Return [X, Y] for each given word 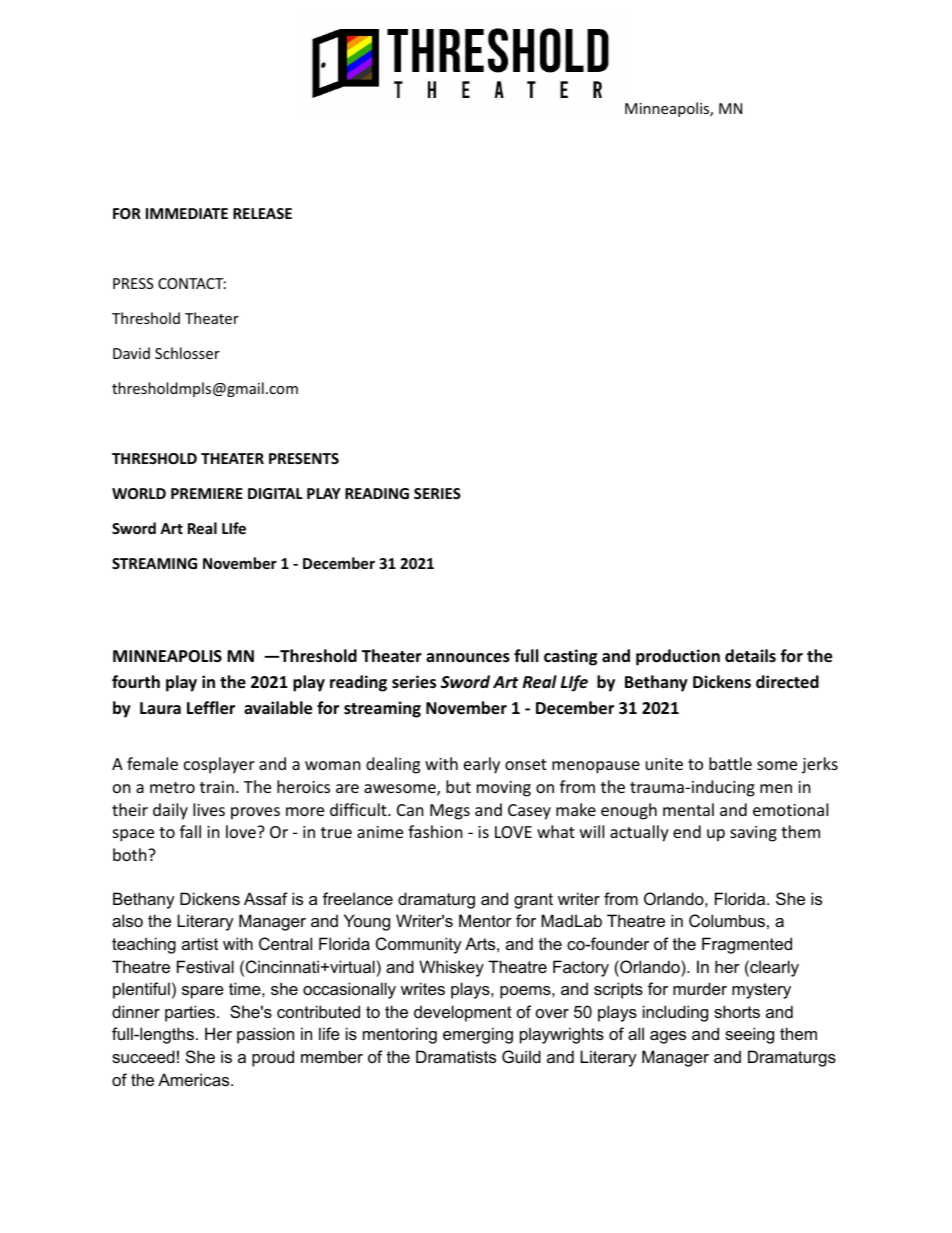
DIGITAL [275, 493]
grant [533, 901]
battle [730, 763]
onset [526, 764]
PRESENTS [304, 458]
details [750, 655]
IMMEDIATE [187, 213]
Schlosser [187, 353]
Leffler [211, 708]
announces [468, 658]
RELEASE [262, 213]
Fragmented [747, 945]
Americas [195, 1079]
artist [200, 943]
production [678, 657]
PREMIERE [207, 493]
